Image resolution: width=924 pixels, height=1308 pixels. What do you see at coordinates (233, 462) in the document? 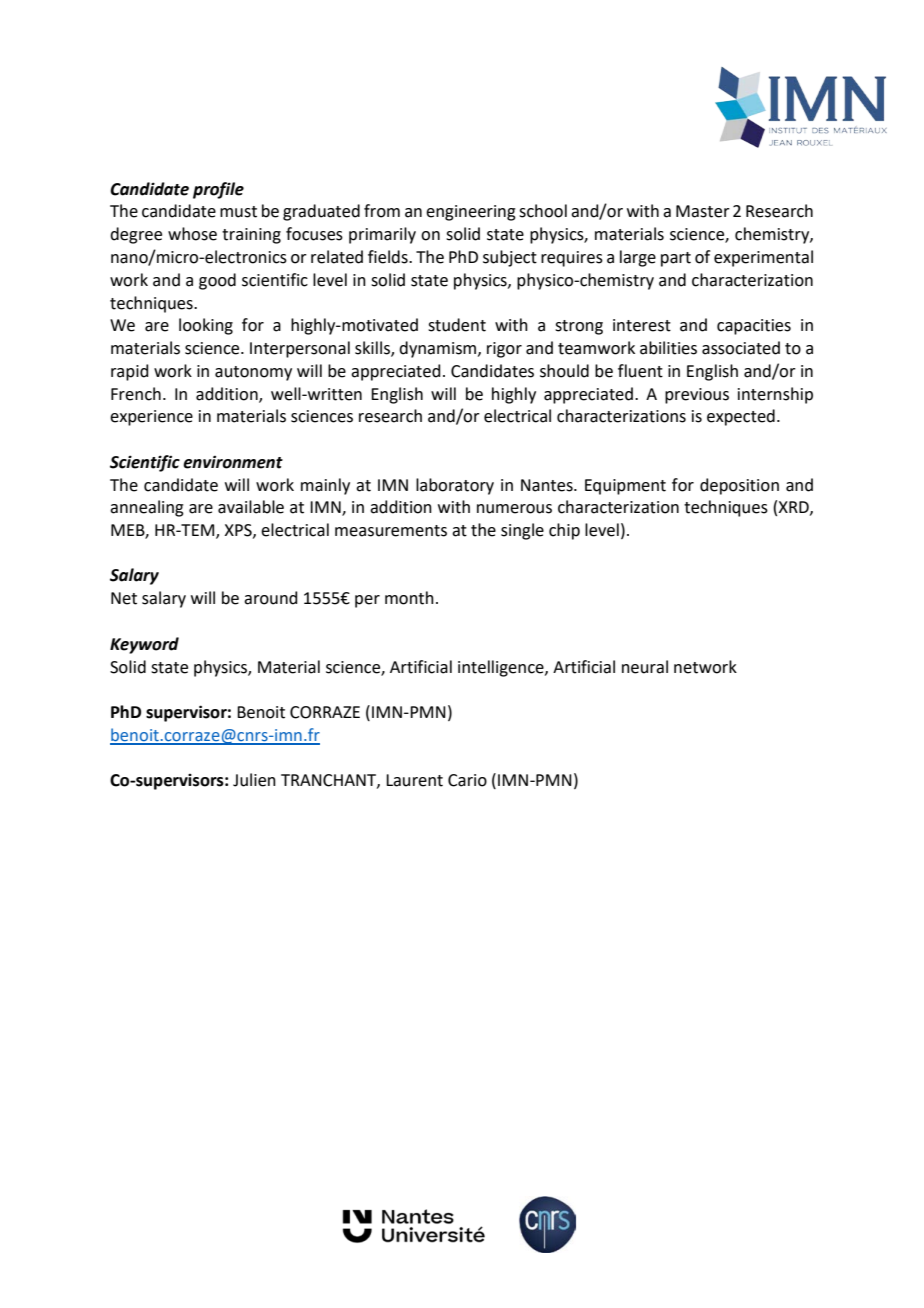
I see `environment` at bounding box center [233, 462].
